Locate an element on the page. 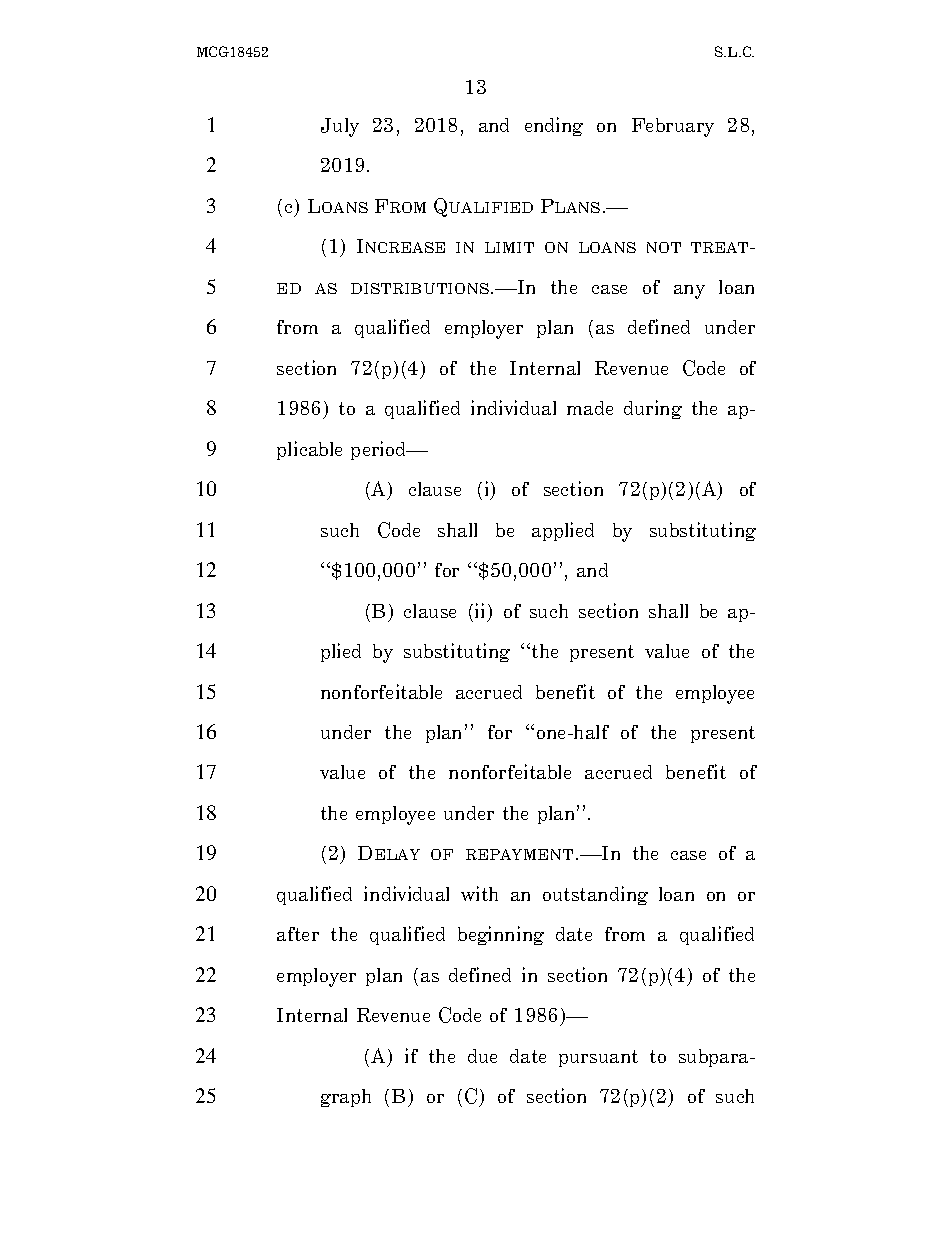 The image size is (952, 1233). period is located at coordinates (380, 450).
